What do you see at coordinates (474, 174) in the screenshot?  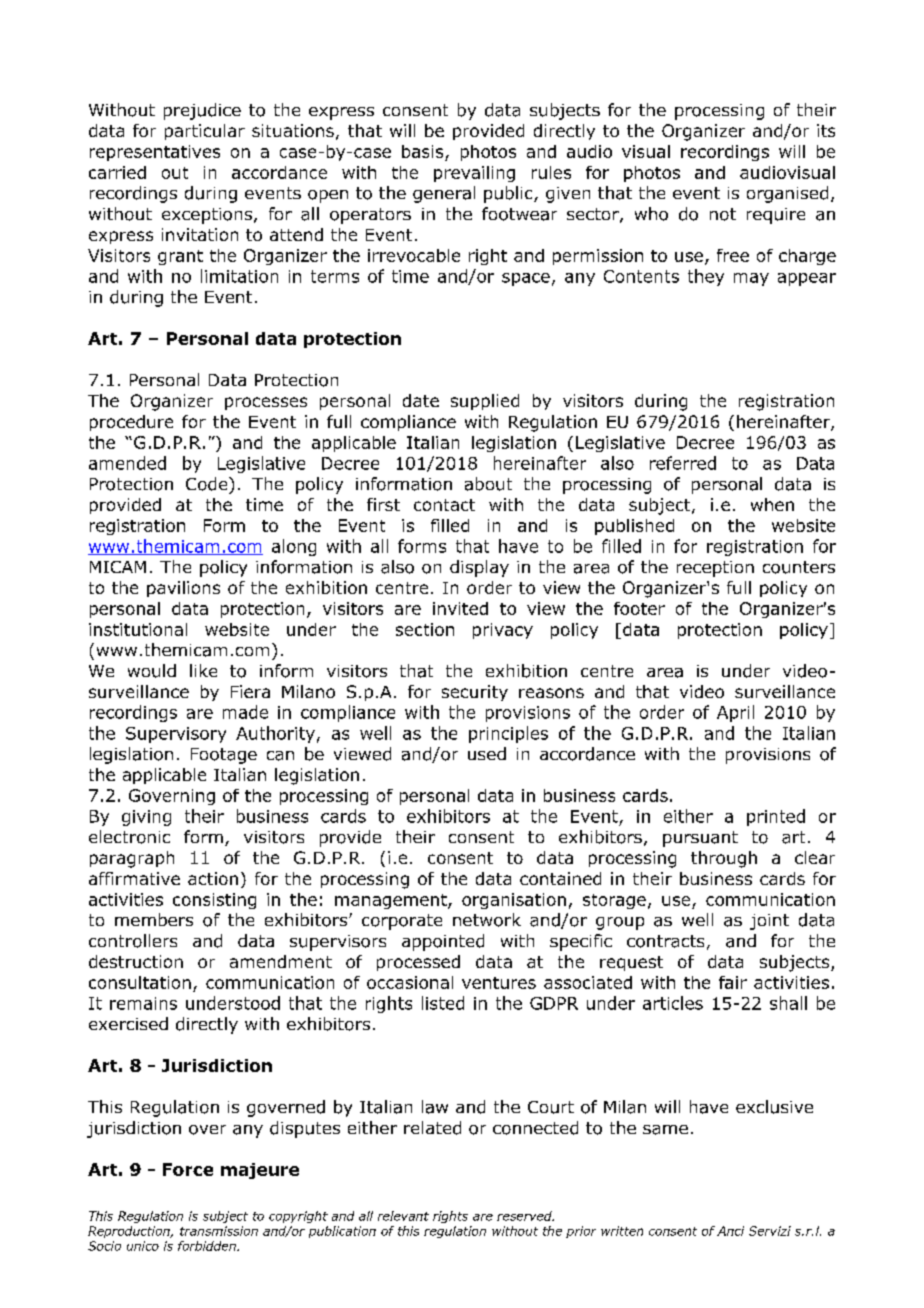 I see `prevailing` at bounding box center [474, 174].
